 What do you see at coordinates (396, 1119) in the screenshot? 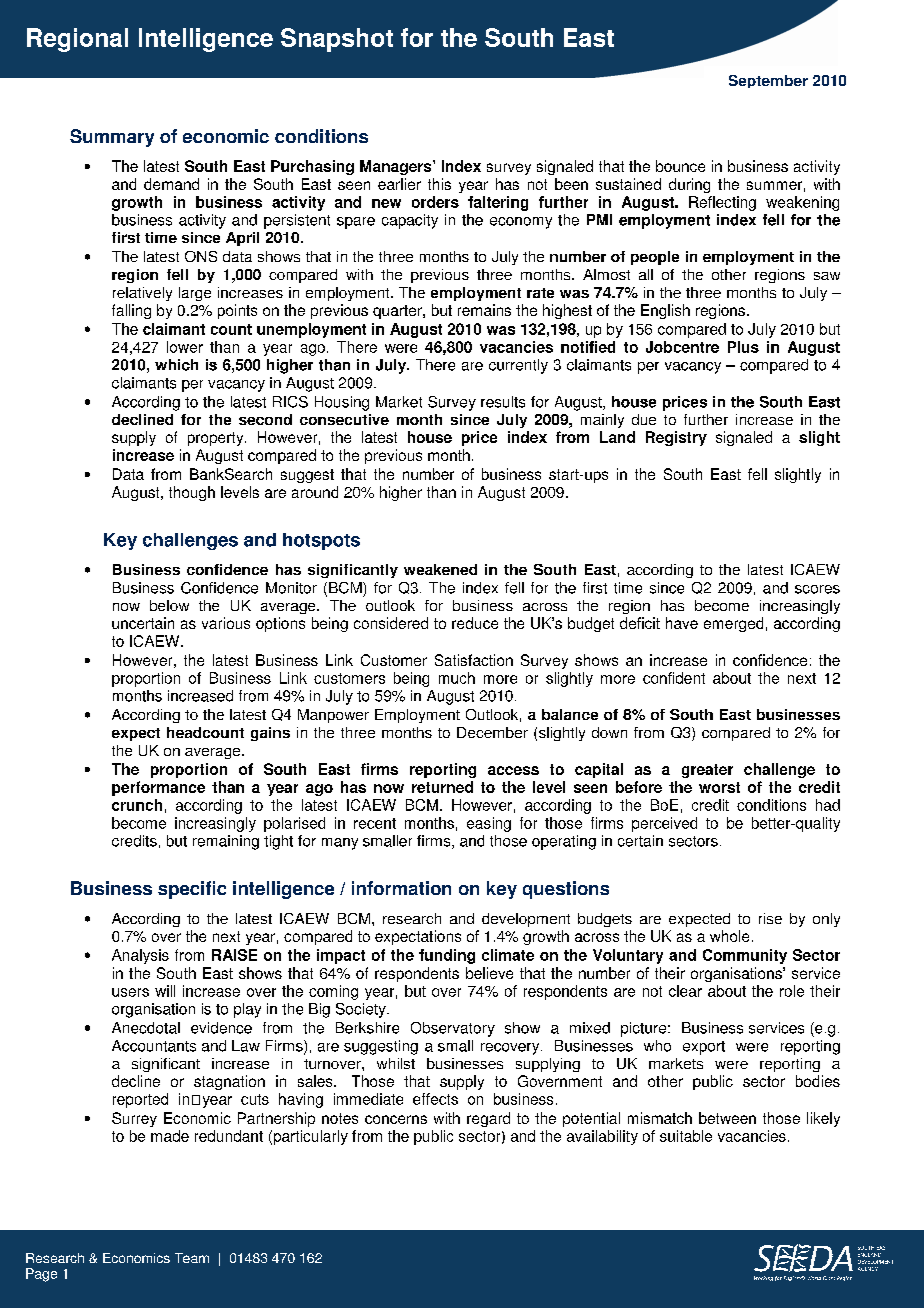
I see `concerns` at bounding box center [396, 1119].
